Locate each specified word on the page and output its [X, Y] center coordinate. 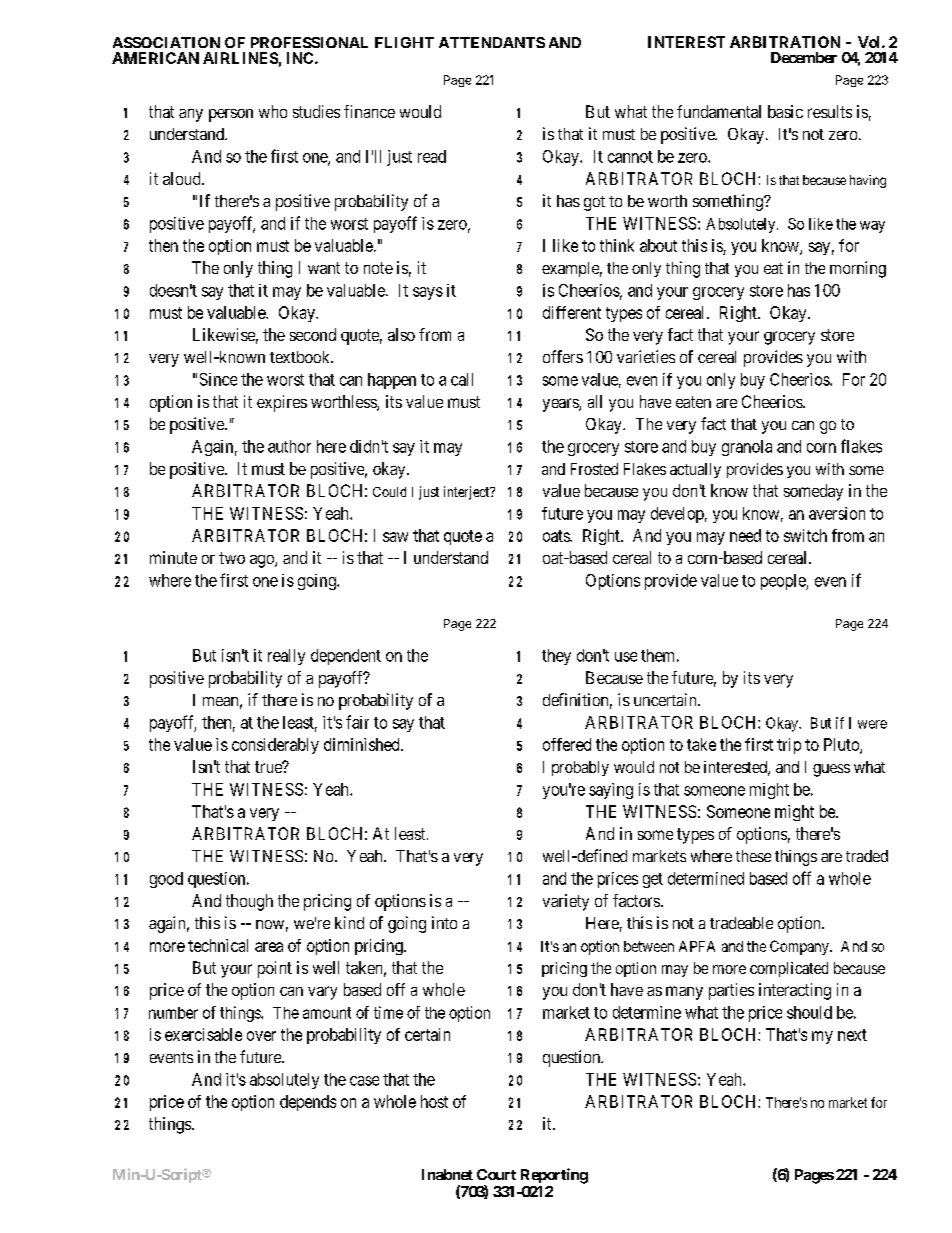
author [289, 446]
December [804, 57]
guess [831, 770]
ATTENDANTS [492, 42]
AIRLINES [240, 58]
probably [580, 768]
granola [747, 448]
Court [496, 1174]
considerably [275, 746]
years [561, 405]
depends [308, 1103]
